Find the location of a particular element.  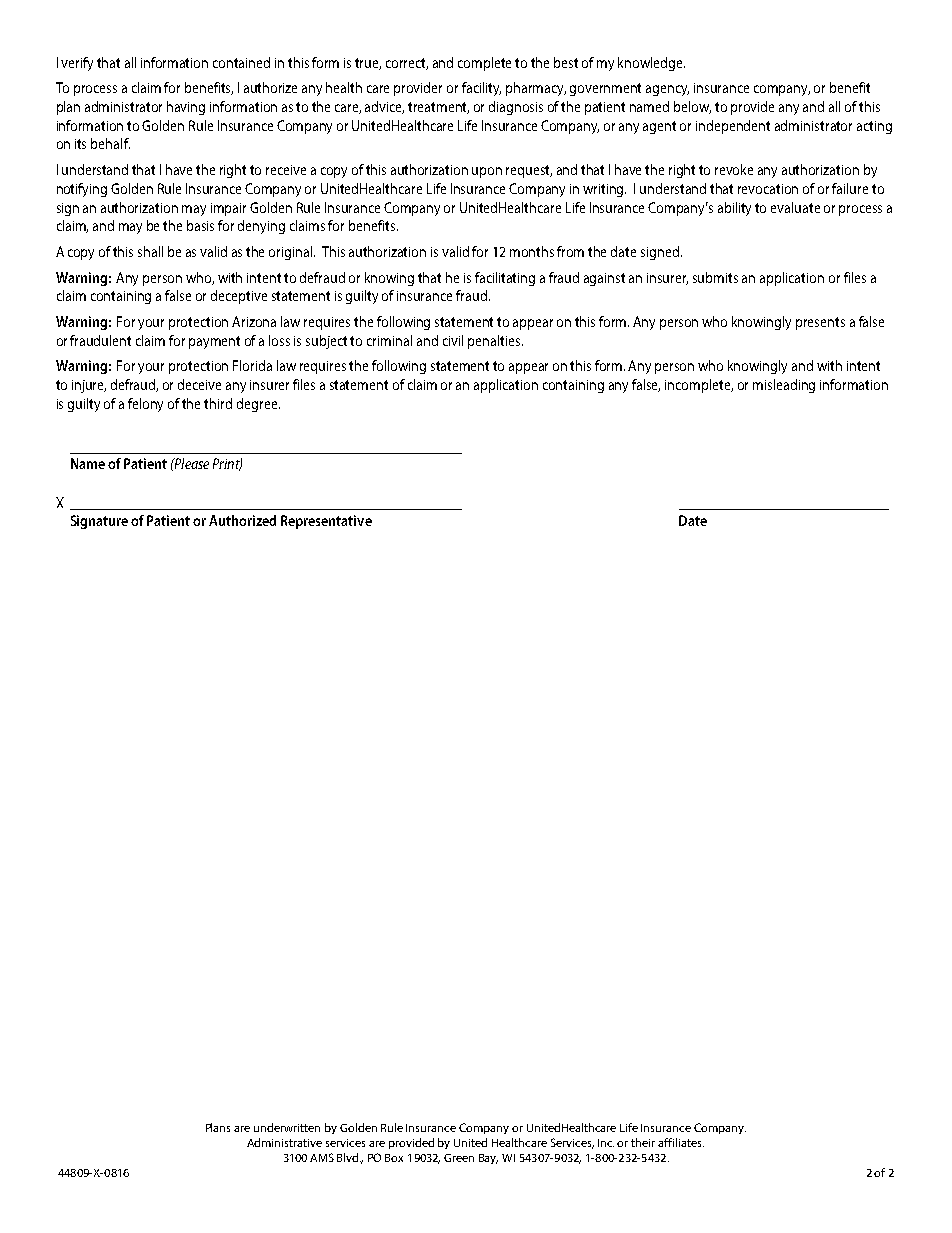

affiliates is located at coordinates (681, 1142).
